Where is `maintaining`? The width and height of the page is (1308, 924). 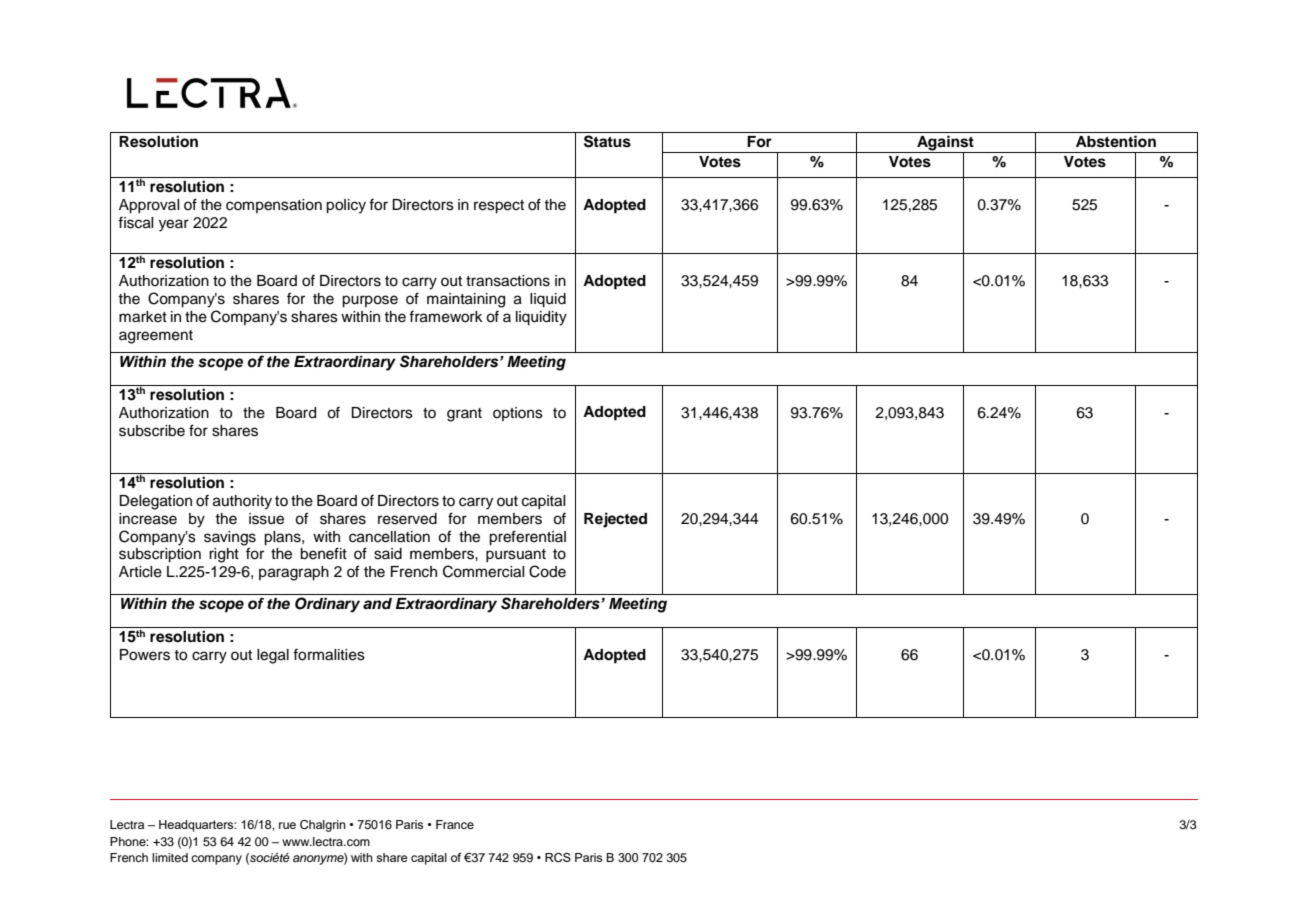 maintaining is located at coordinates (466, 300).
